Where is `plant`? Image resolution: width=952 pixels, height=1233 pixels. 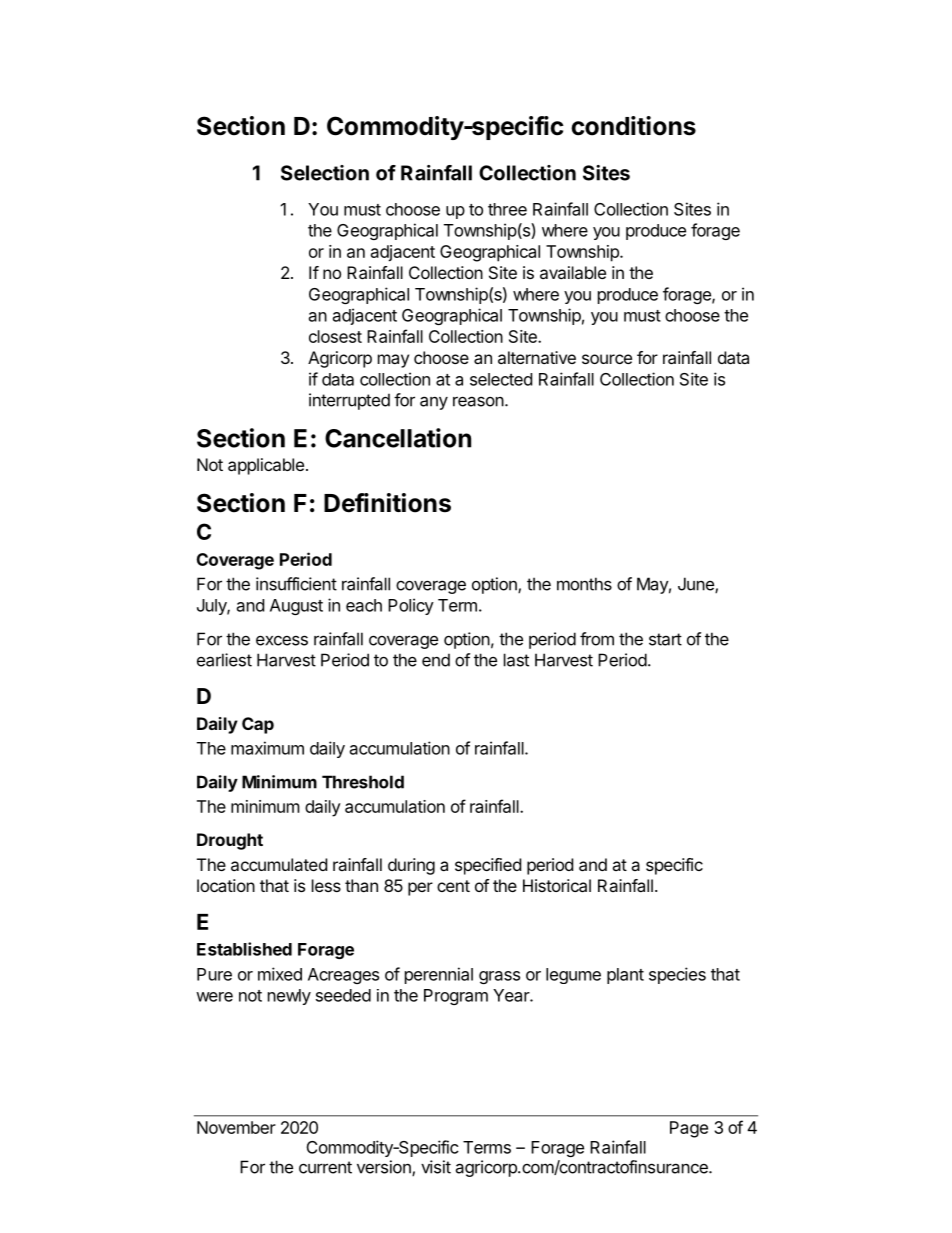
plant is located at coordinates (625, 976).
